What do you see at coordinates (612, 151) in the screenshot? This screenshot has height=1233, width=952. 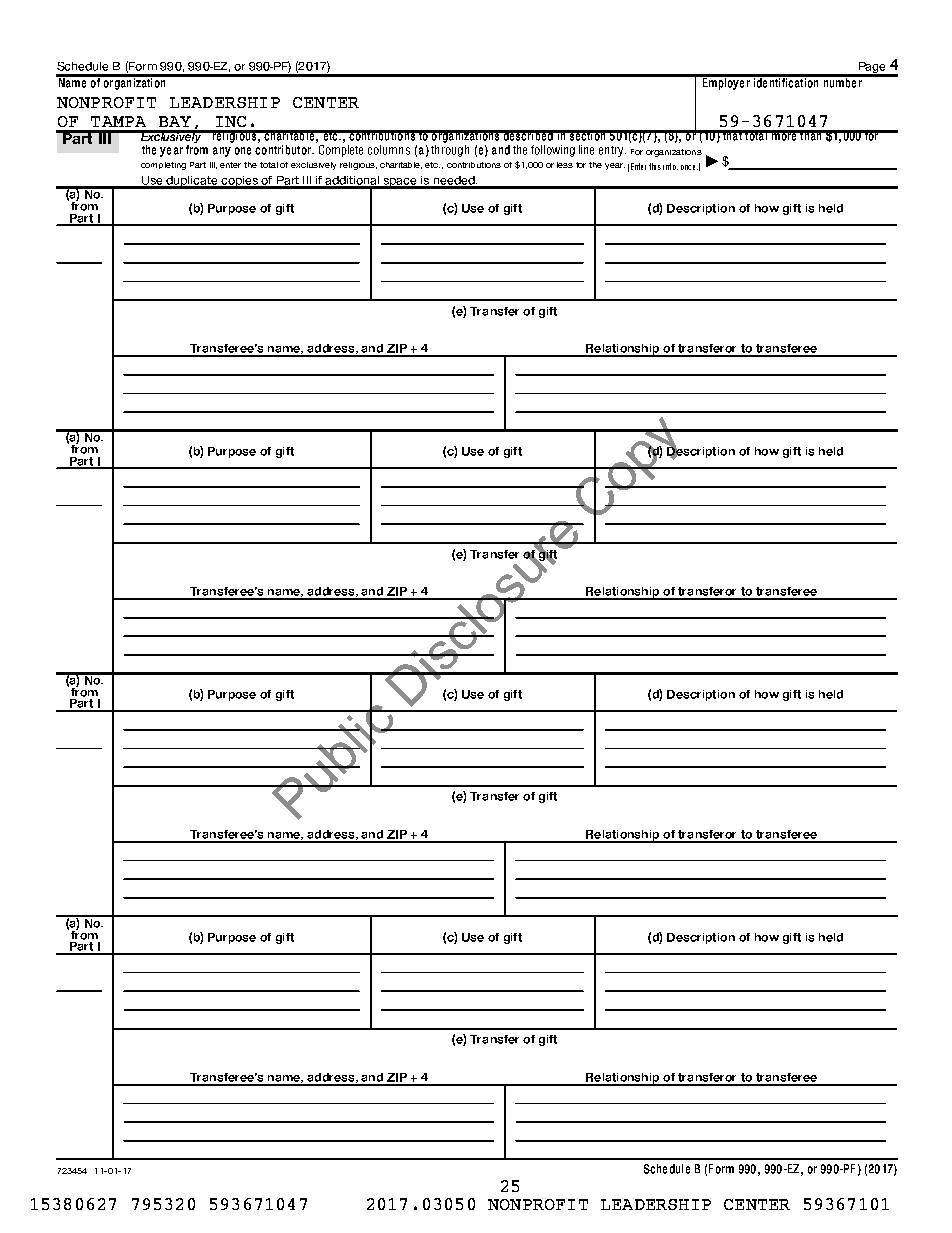 I see `entry` at bounding box center [612, 151].
